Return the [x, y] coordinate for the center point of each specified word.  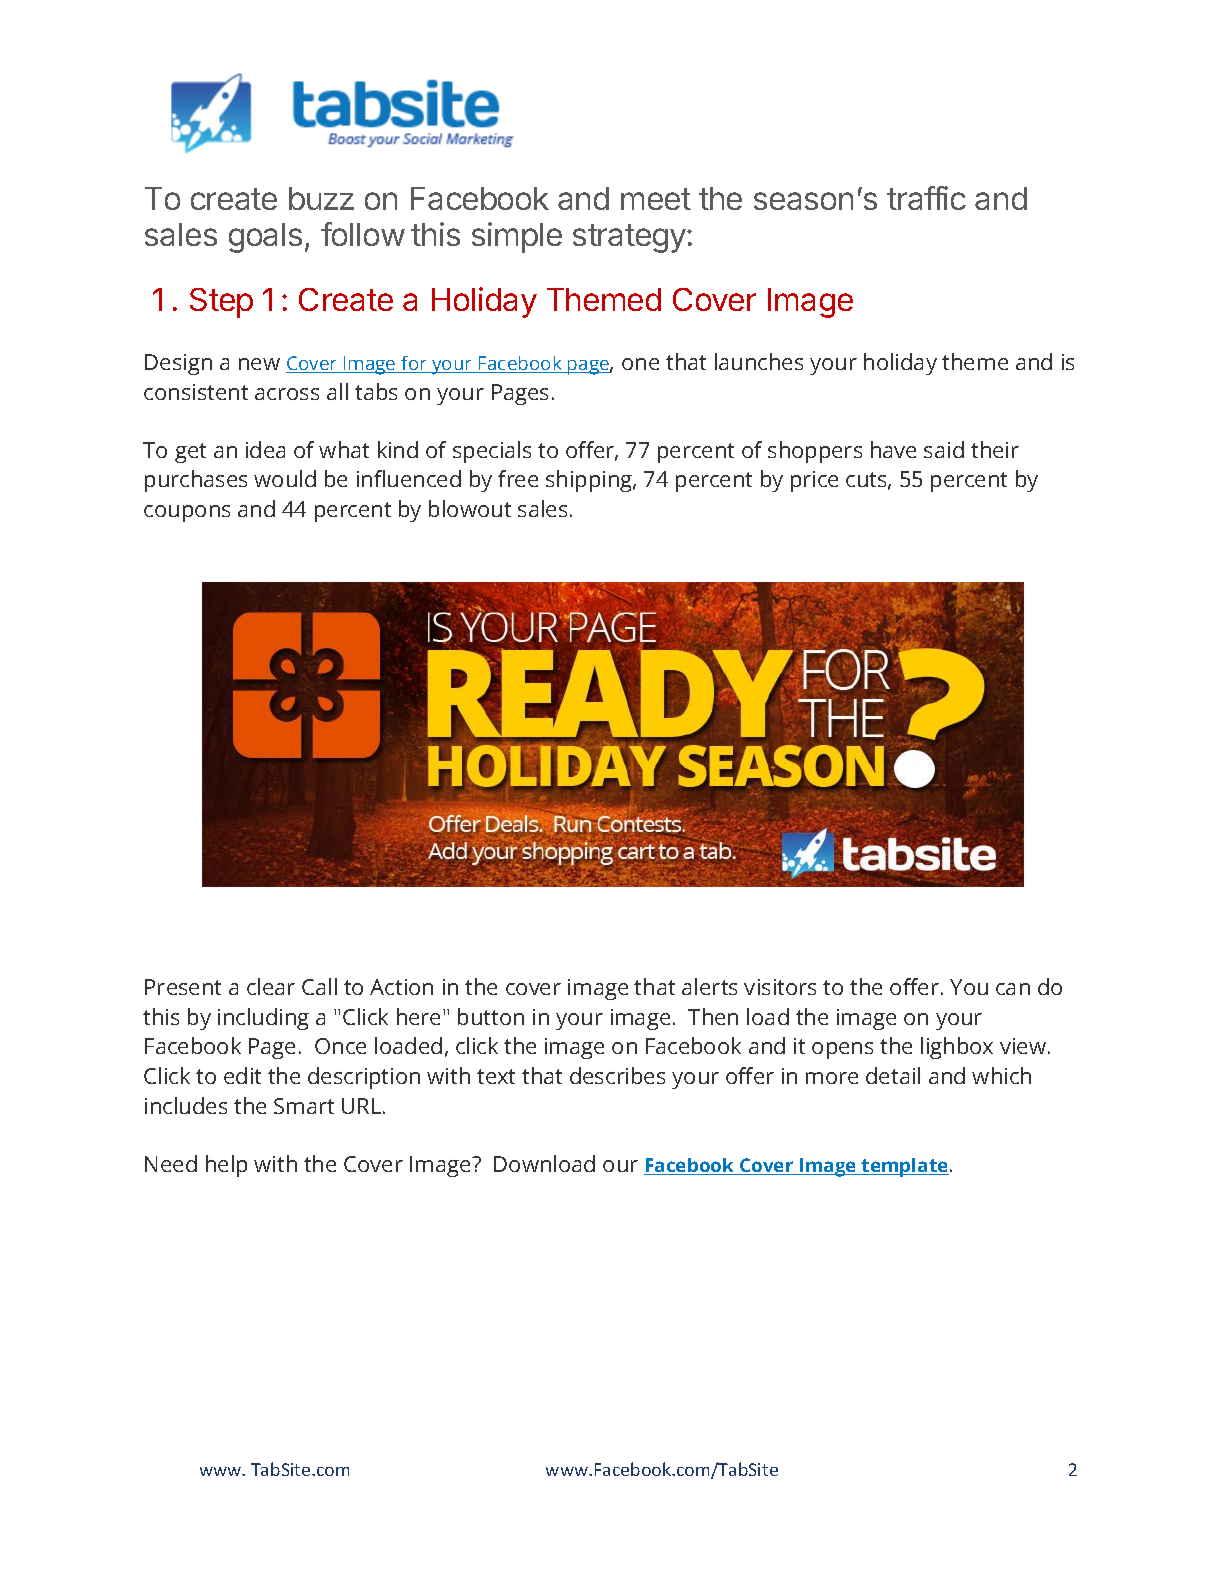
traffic [926, 198]
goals [265, 238]
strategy [630, 238]
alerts [709, 986]
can [1013, 989]
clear [271, 986]
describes [617, 1075]
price [814, 481]
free [518, 478]
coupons [187, 513]
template [904, 1167]
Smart [304, 1106]
